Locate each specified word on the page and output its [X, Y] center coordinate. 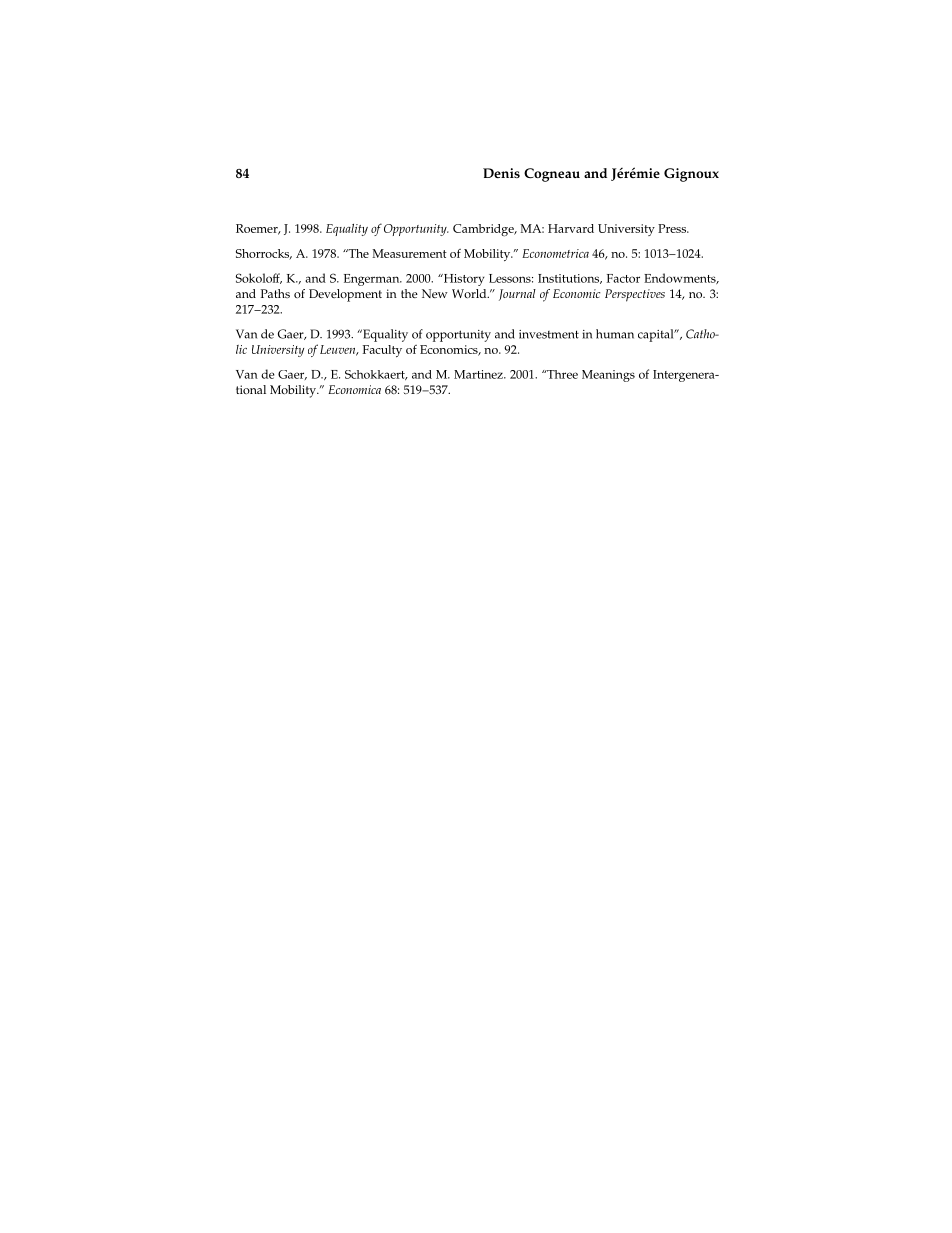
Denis [501, 173]
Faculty [382, 351]
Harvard [571, 228]
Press [673, 228]
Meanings [608, 376]
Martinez [479, 374]
